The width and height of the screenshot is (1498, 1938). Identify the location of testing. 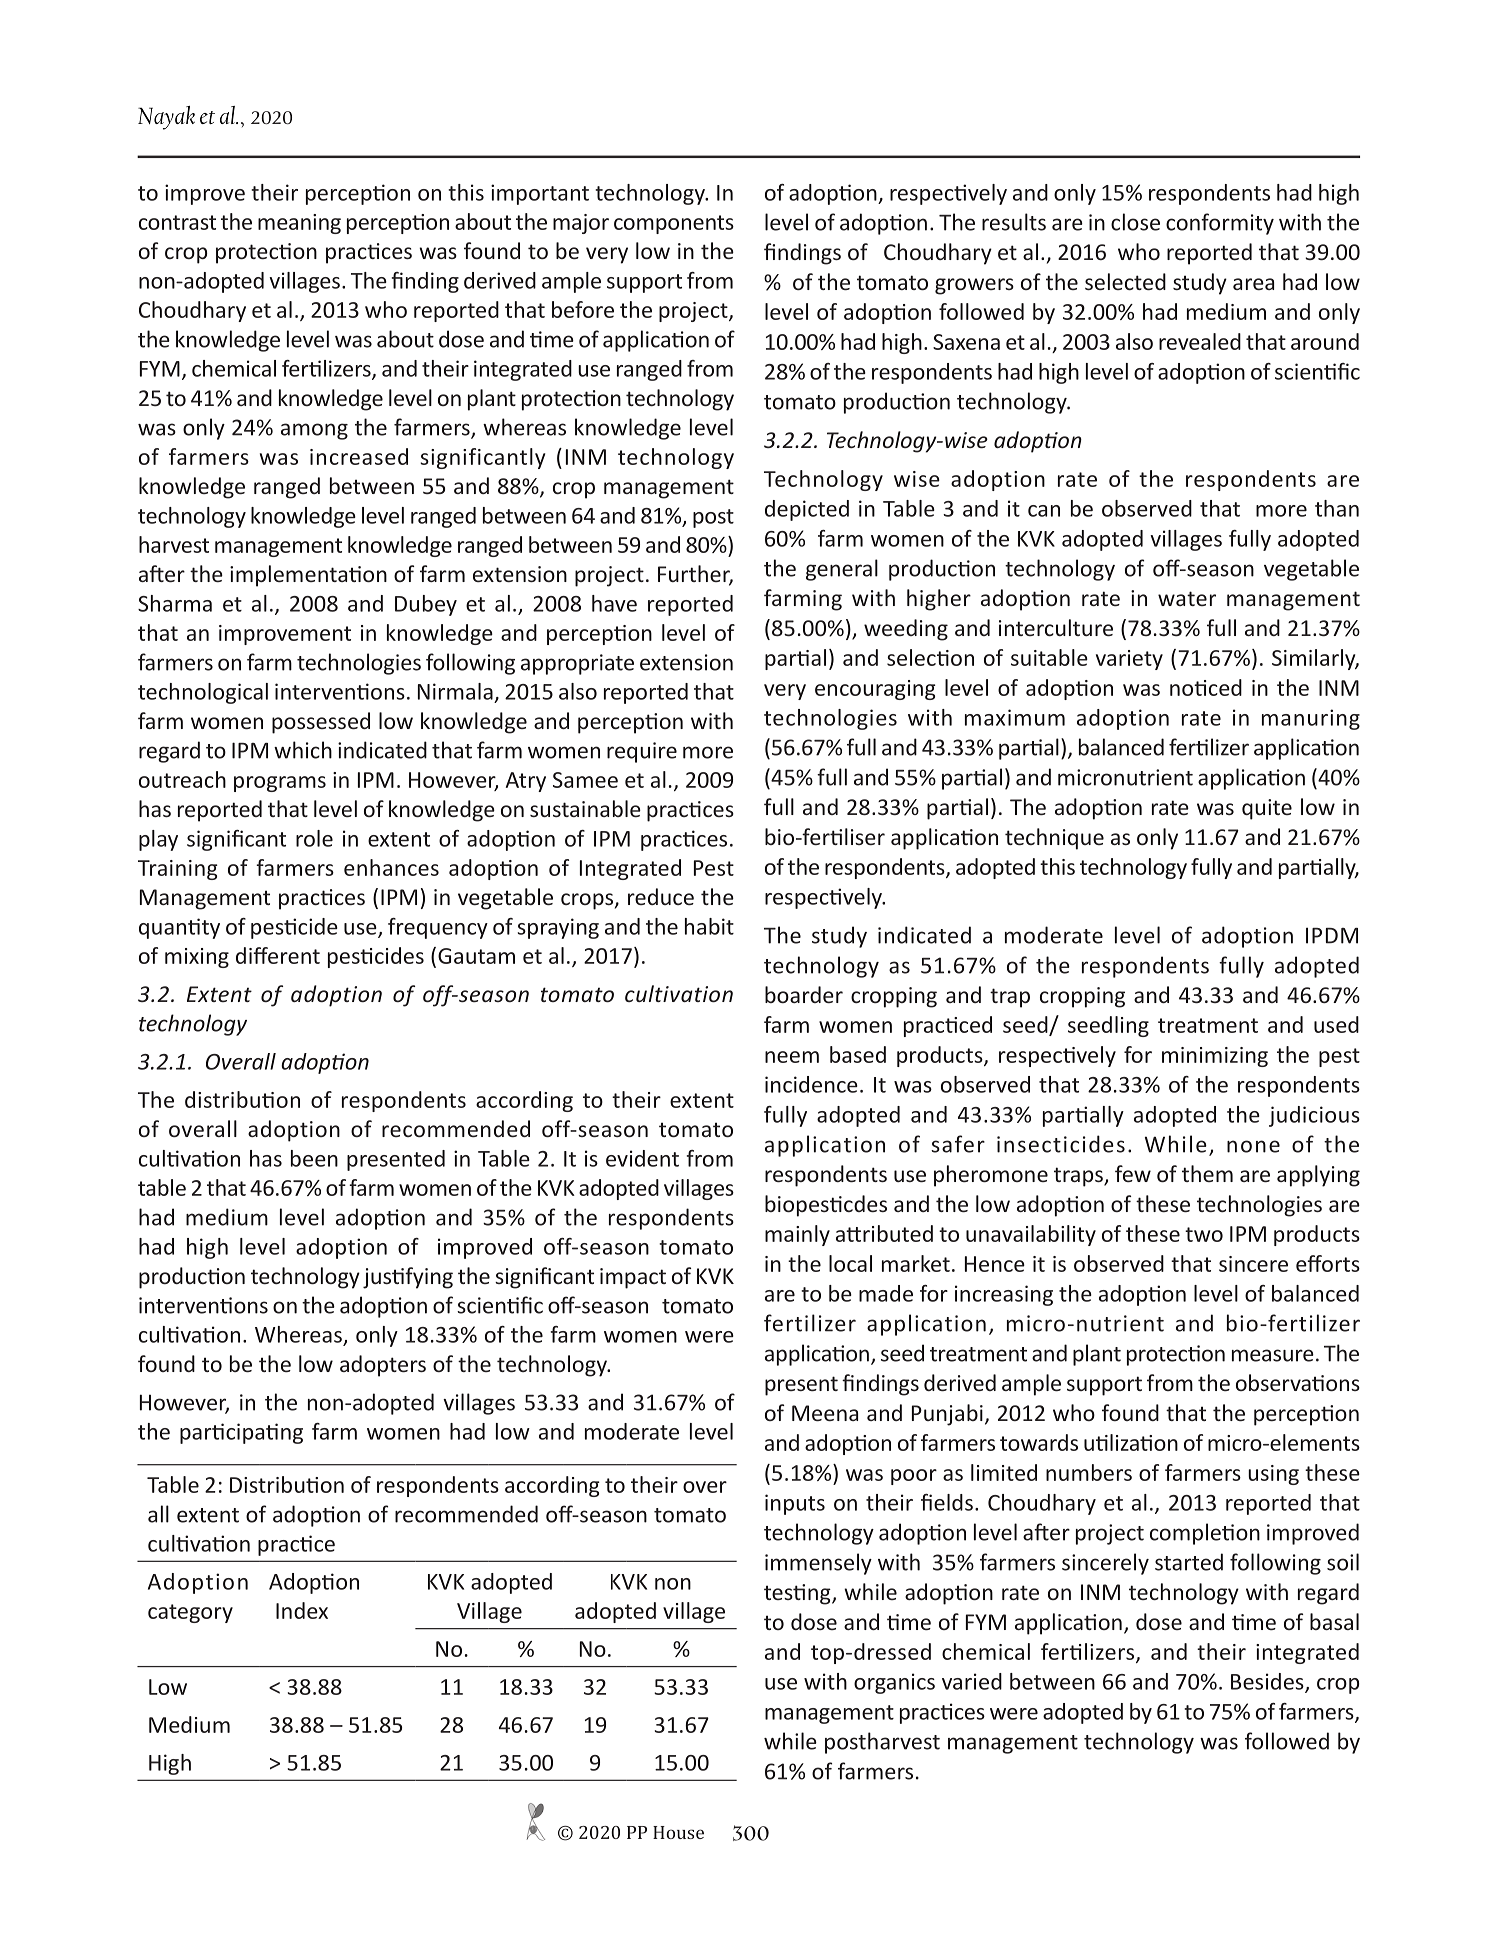
(798, 1594).
